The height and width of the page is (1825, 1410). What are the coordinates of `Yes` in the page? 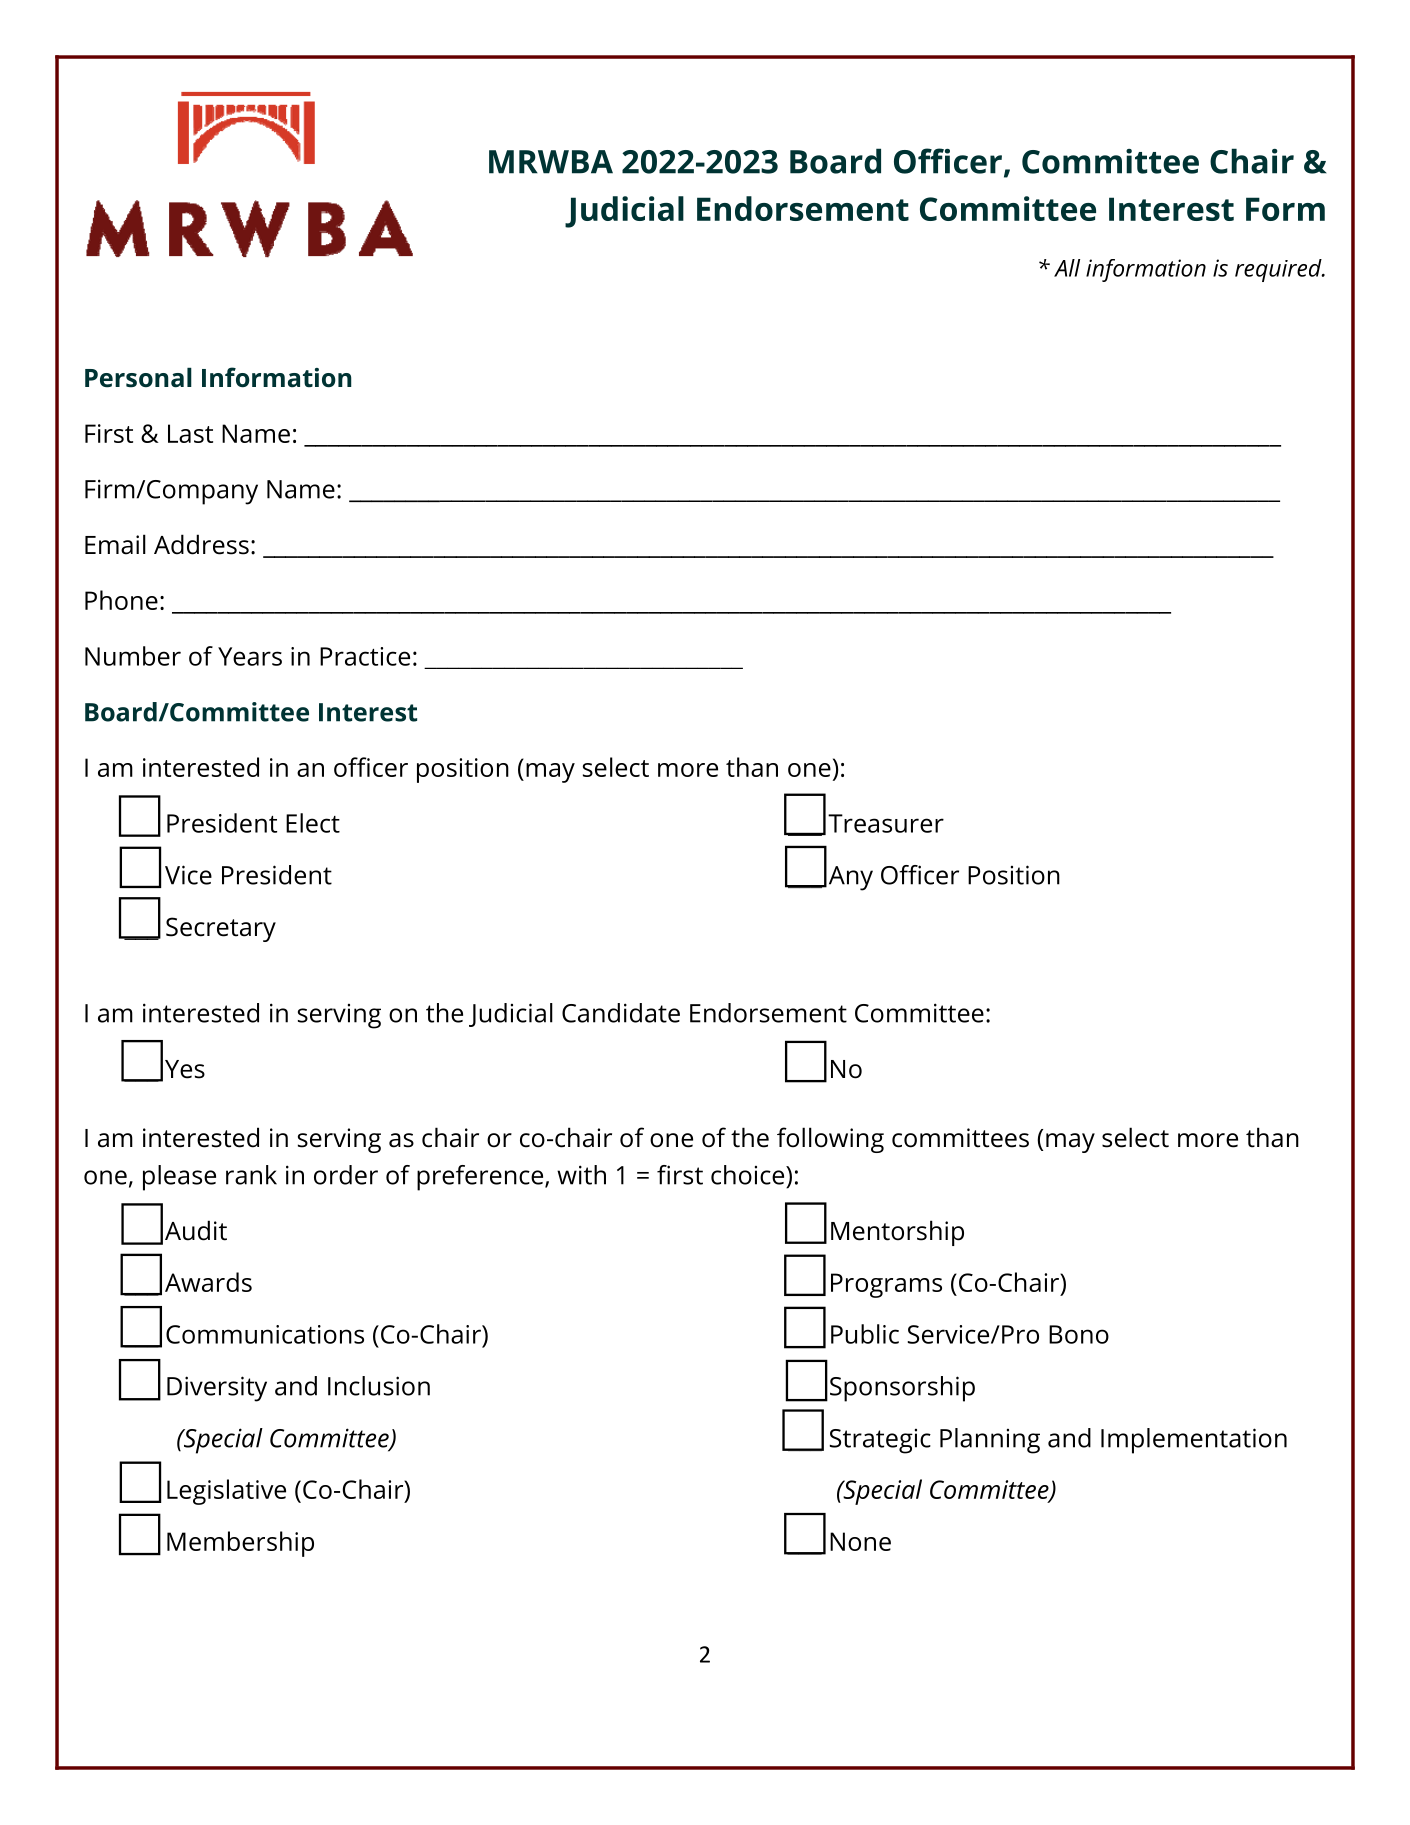 It's located at (185, 1069).
